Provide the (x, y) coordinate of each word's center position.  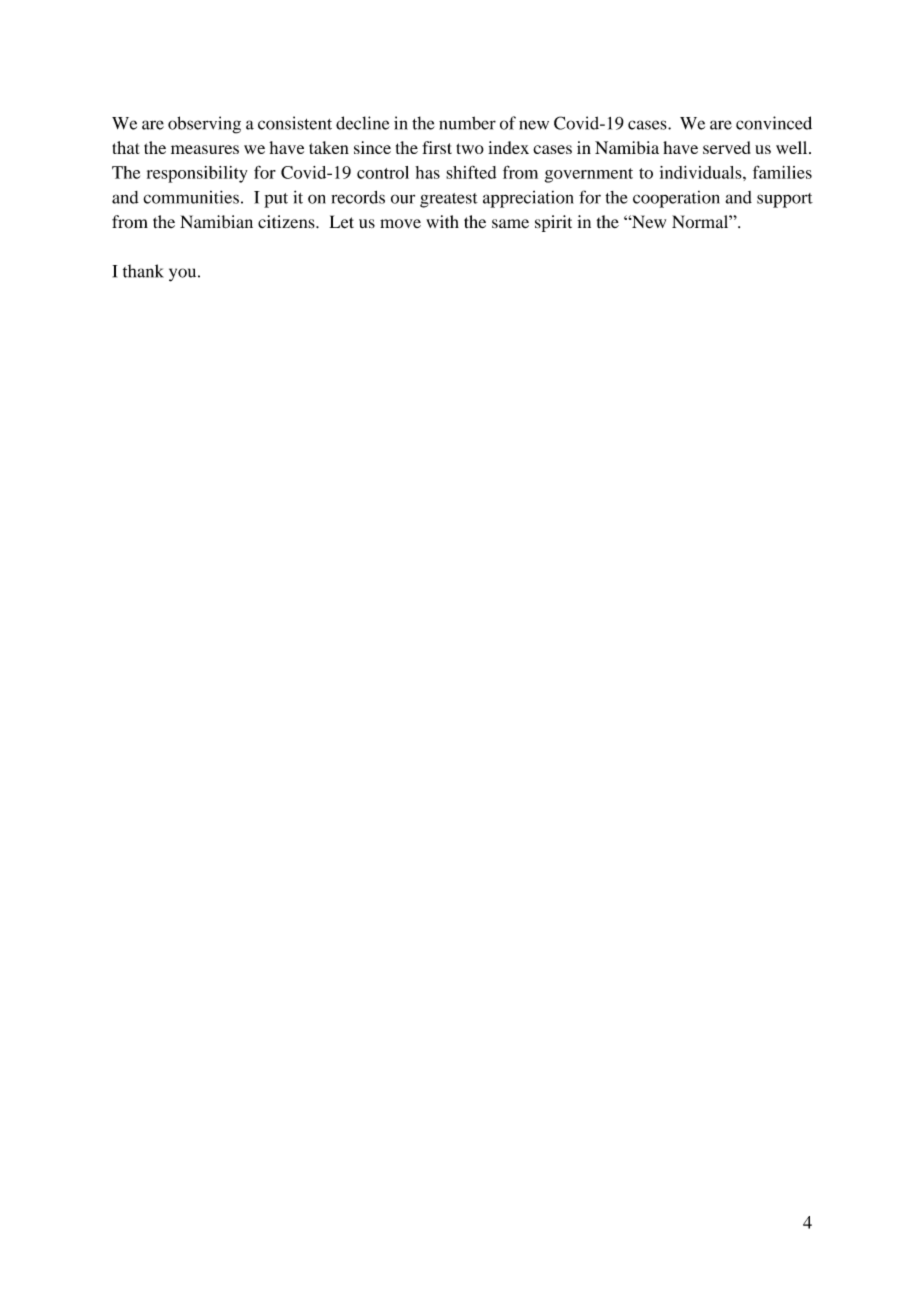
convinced (774, 123)
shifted (471, 172)
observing (204, 125)
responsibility (197, 174)
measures (205, 149)
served (727, 147)
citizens (287, 222)
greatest (449, 200)
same (510, 223)
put (276, 200)
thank (143, 271)
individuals (702, 172)
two (470, 148)
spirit (553, 223)
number (467, 123)
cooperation (676, 199)
